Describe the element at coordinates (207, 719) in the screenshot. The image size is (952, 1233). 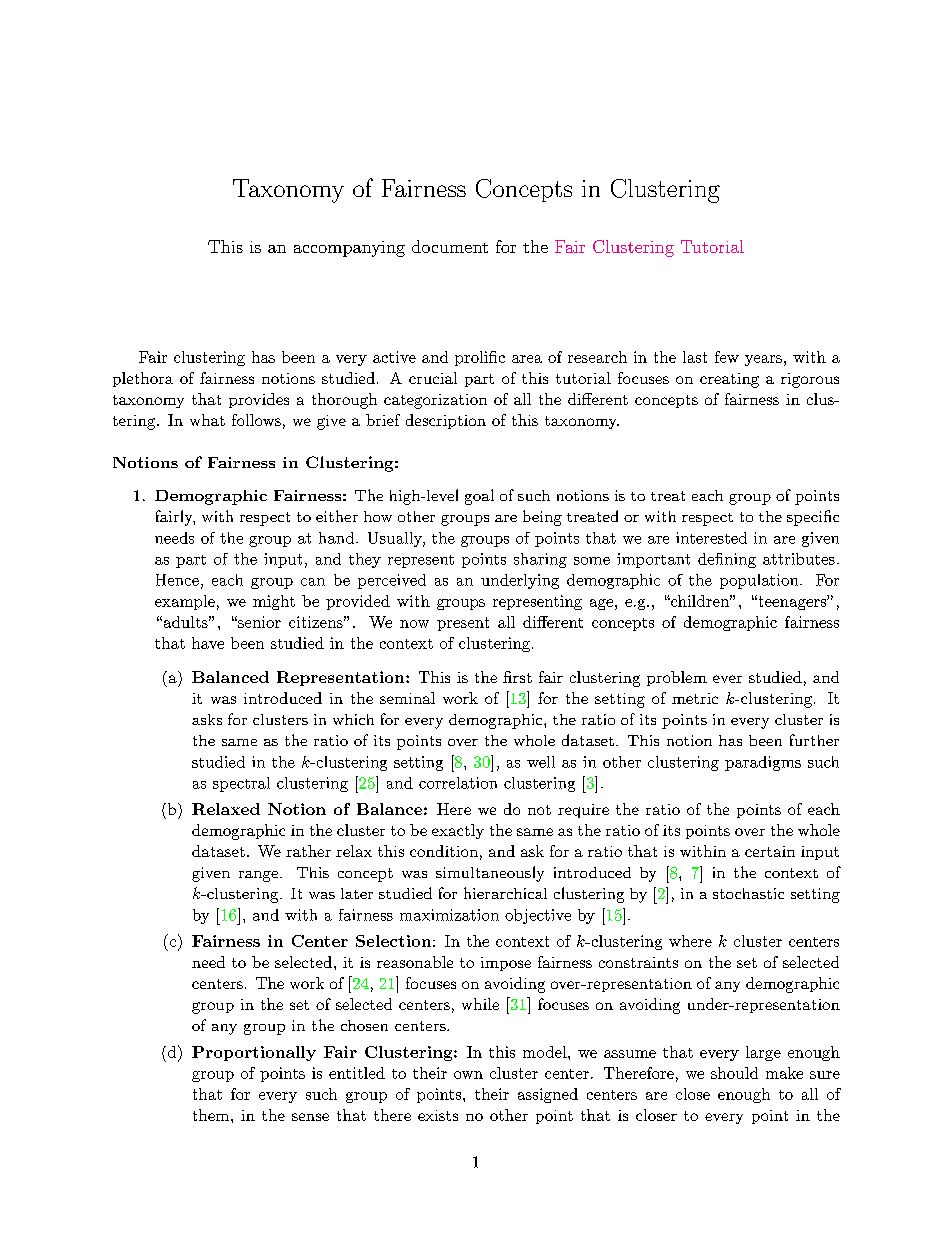
I see `asks` at that location.
